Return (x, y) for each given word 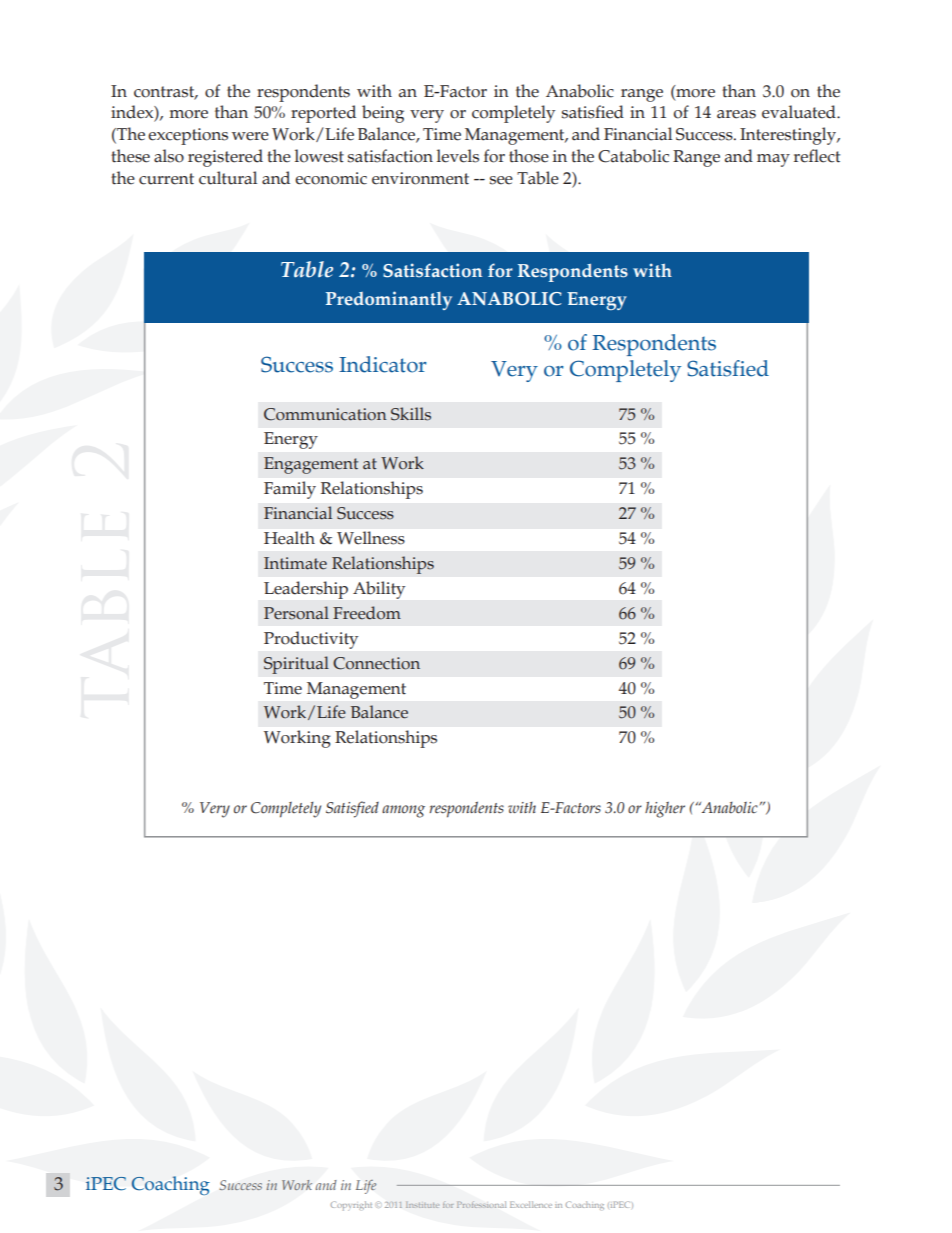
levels (458, 156)
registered (225, 158)
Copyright (351, 1206)
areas (736, 114)
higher (665, 809)
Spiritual (296, 665)
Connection (376, 663)
